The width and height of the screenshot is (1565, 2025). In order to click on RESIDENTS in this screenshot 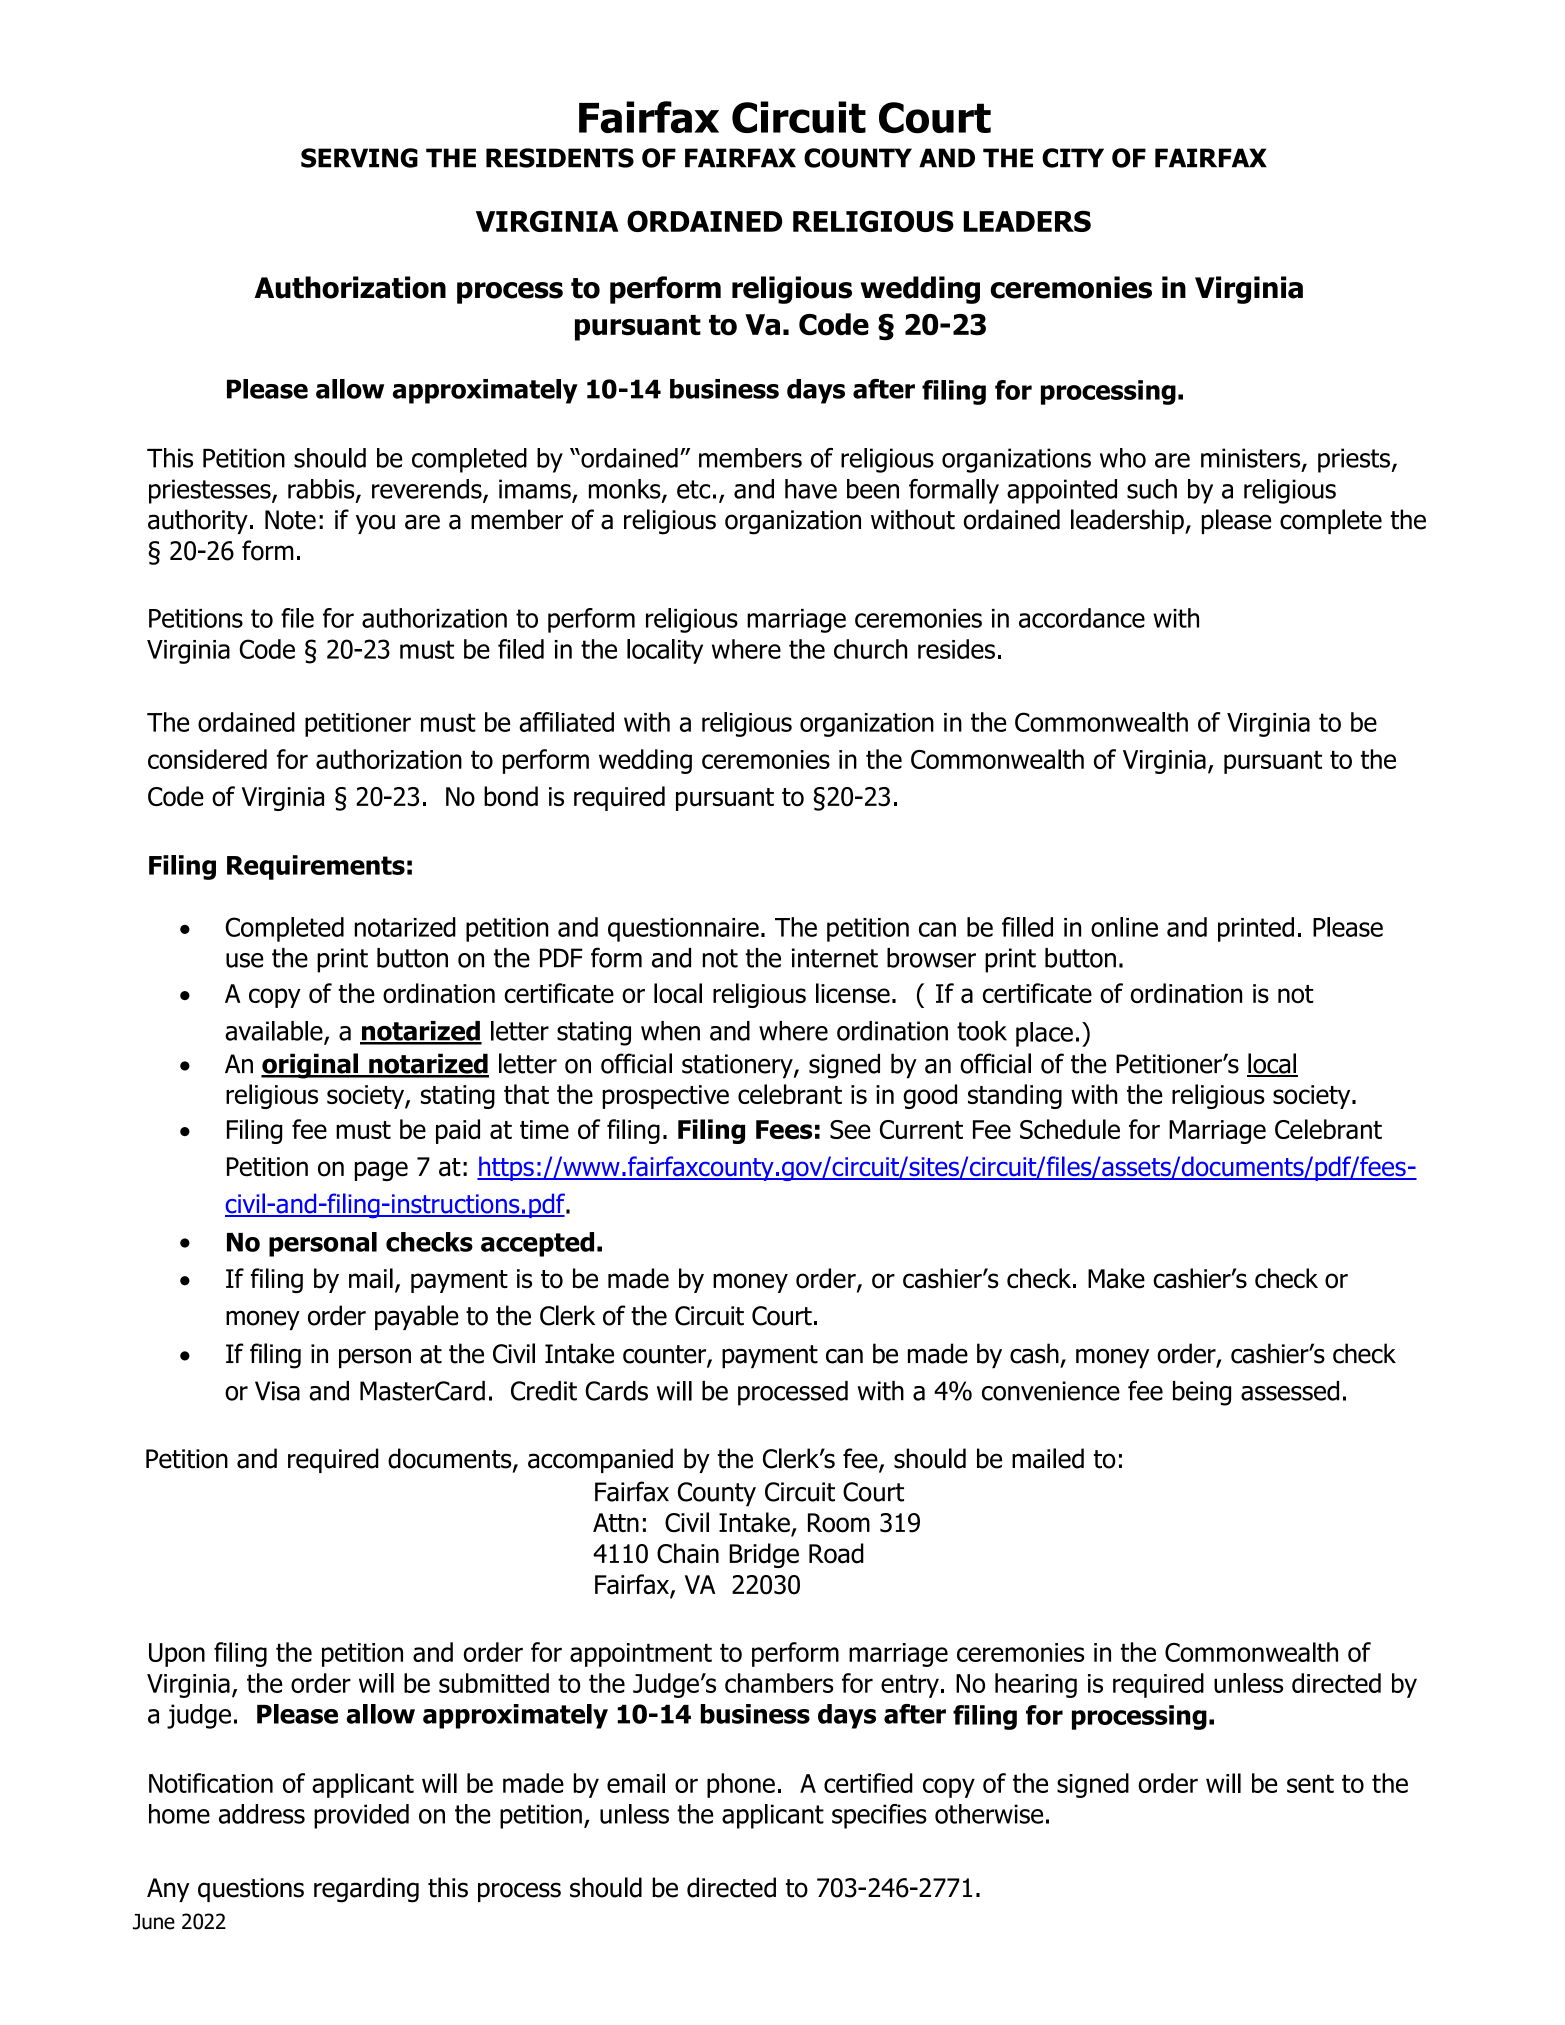, I will do `click(560, 158)`.
